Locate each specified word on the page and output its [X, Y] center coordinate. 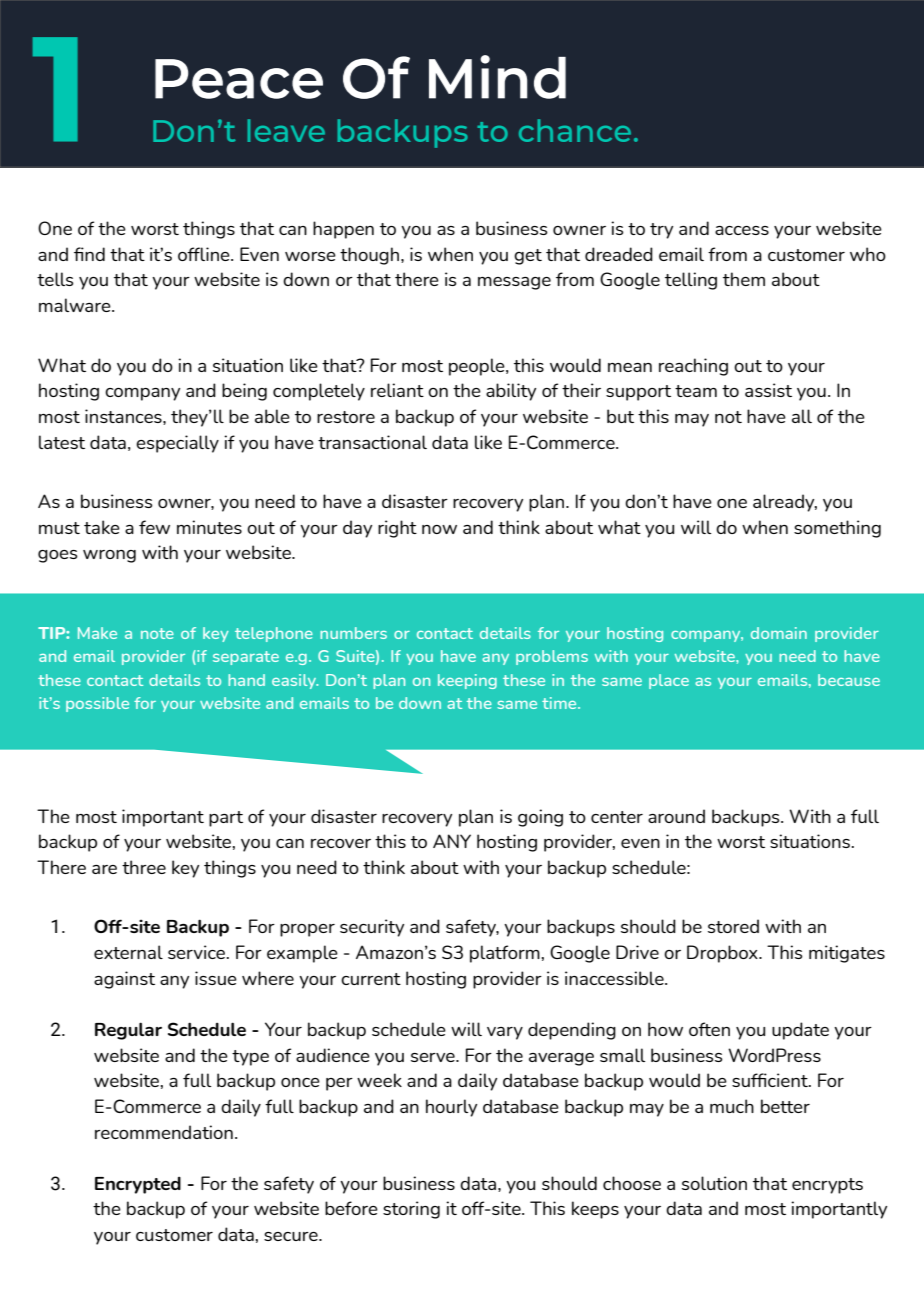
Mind [497, 77]
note [157, 633]
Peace [239, 79]
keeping [467, 681]
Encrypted [138, 1185]
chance [575, 130]
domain [779, 633]
